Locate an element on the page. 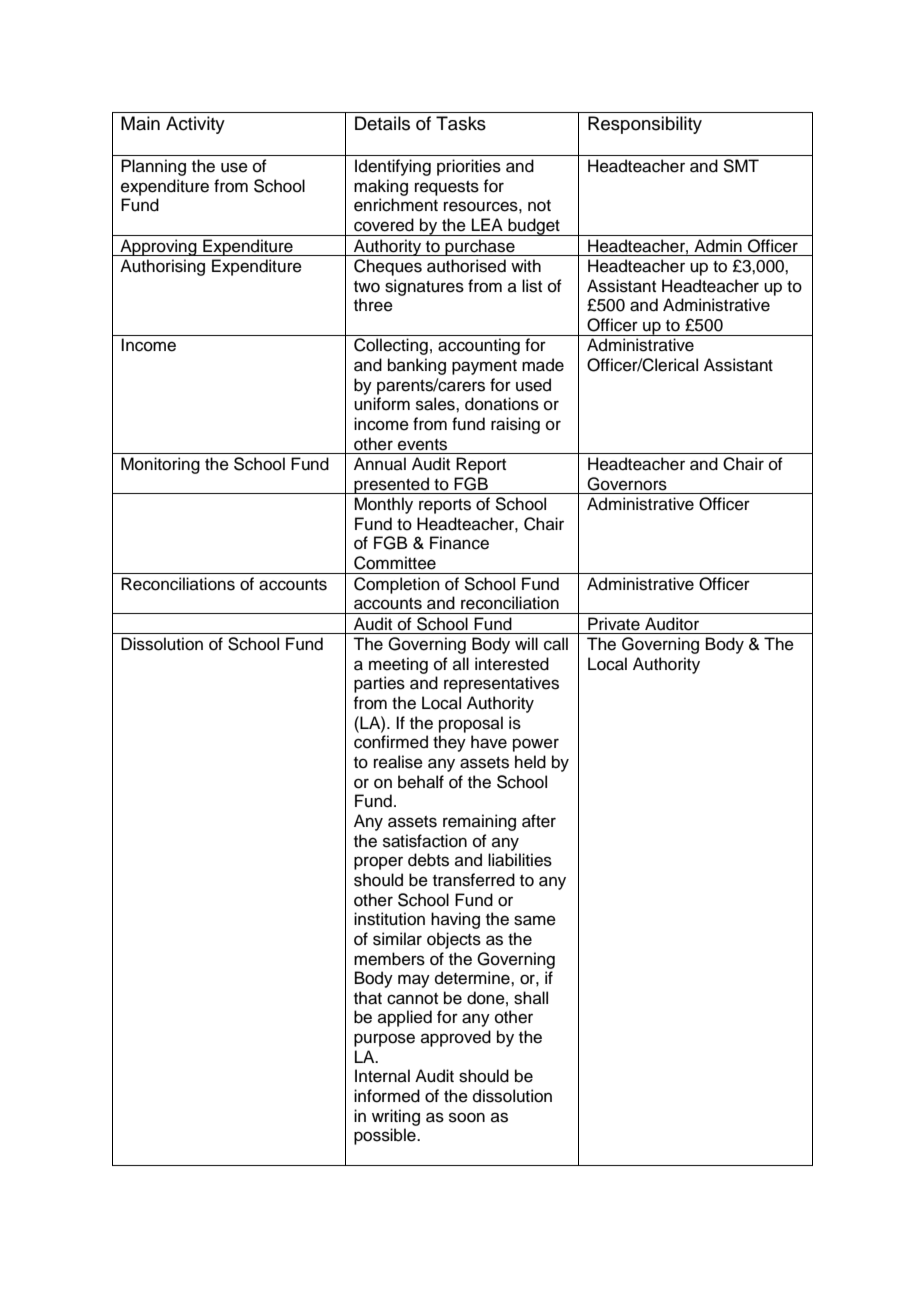 This page has width=924, height=1308. after is located at coordinates (539, 821).
